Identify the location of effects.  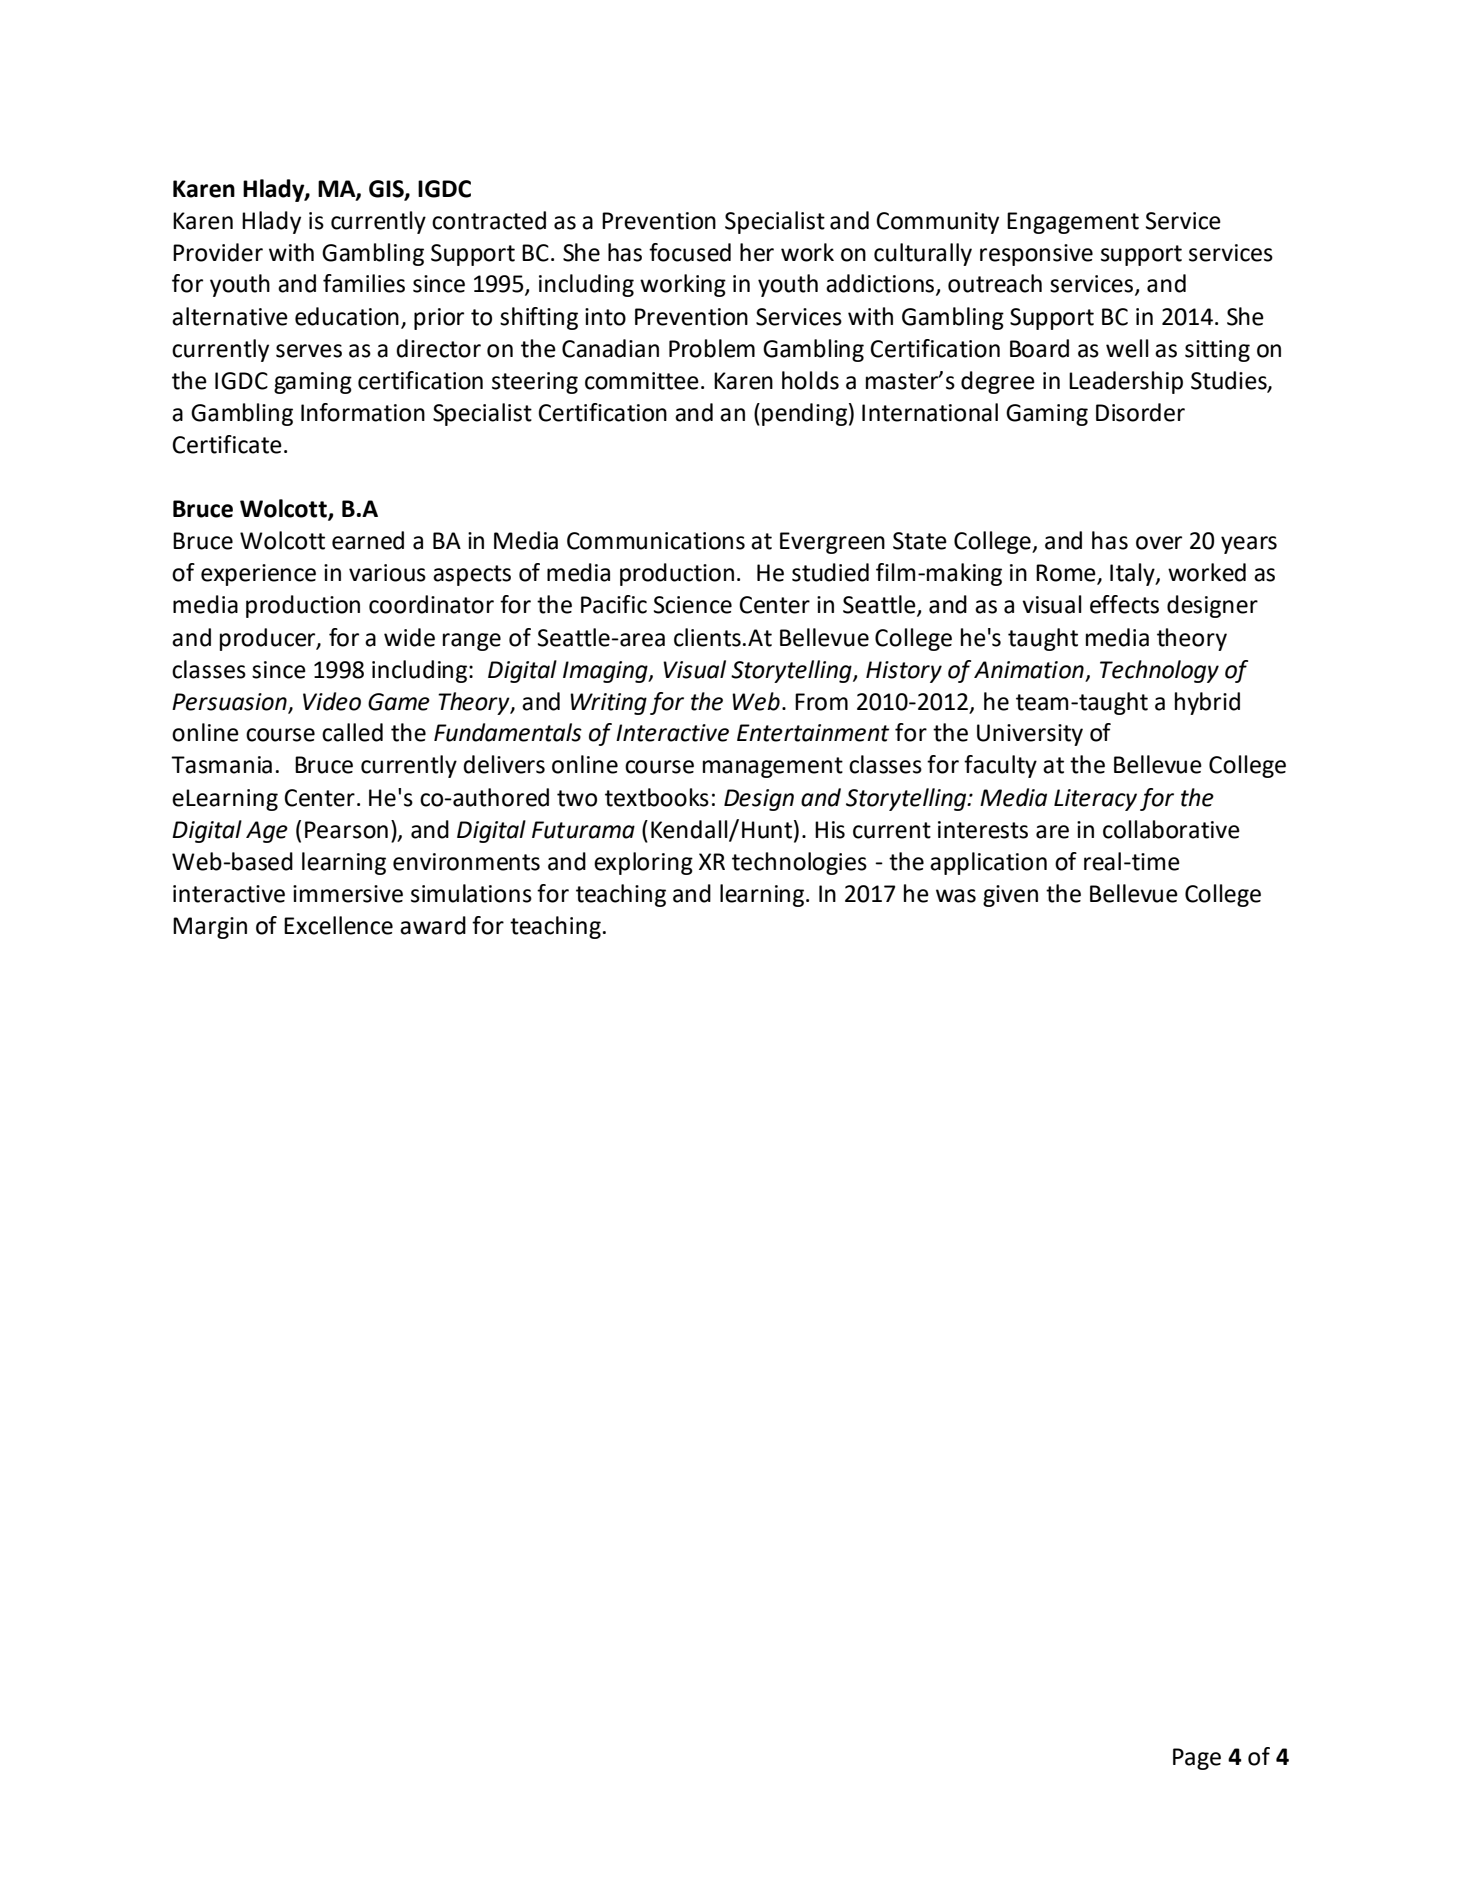
(1124, 604).
